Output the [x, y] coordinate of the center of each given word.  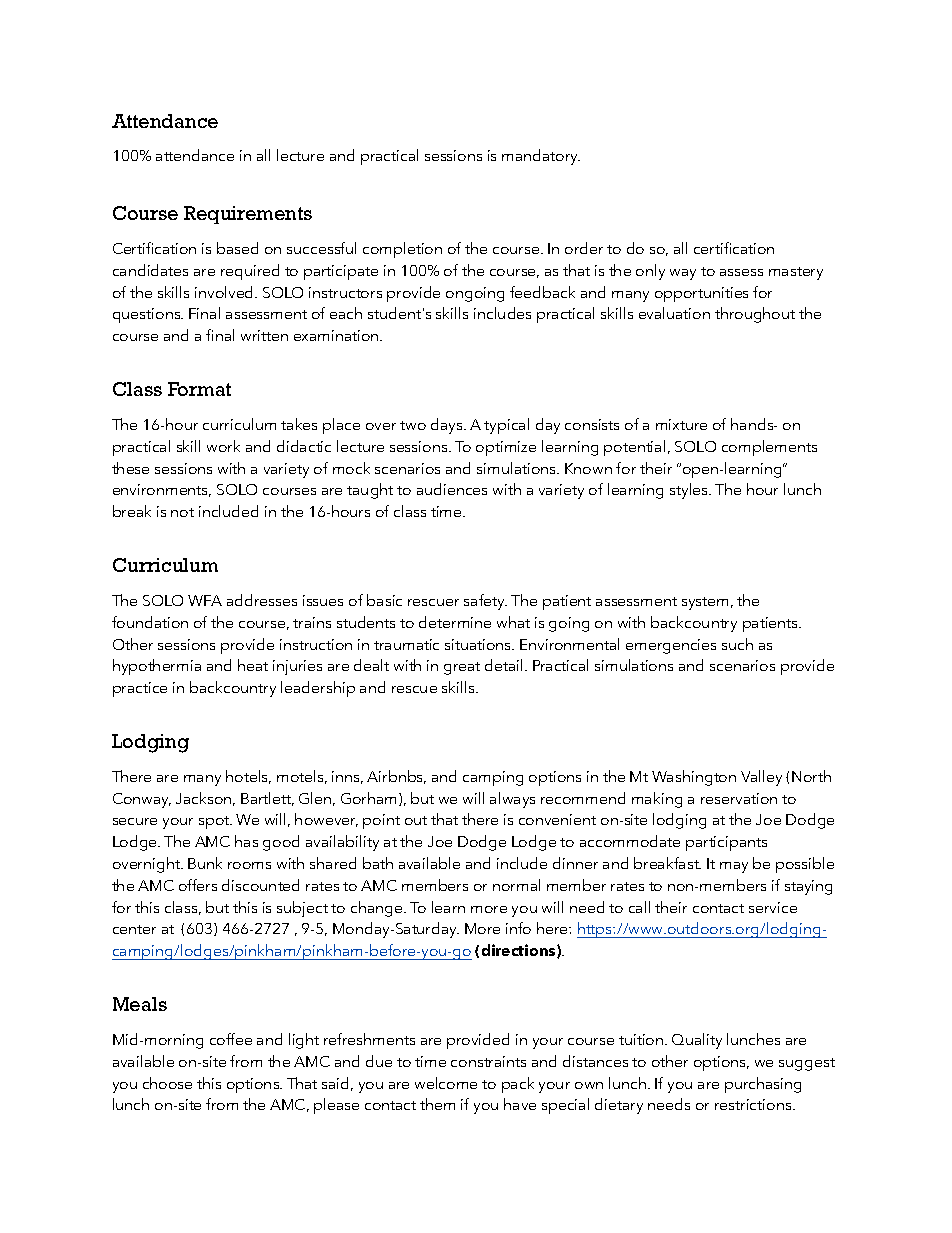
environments [162, 490]
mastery [796, 273]
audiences [452, 489]
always [512, 800]
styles [690, 491]
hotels [248, 777]
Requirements [248, 215]
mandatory [541, 157]
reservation [739, 798]
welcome [446, 1083]
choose [167, 1083]
